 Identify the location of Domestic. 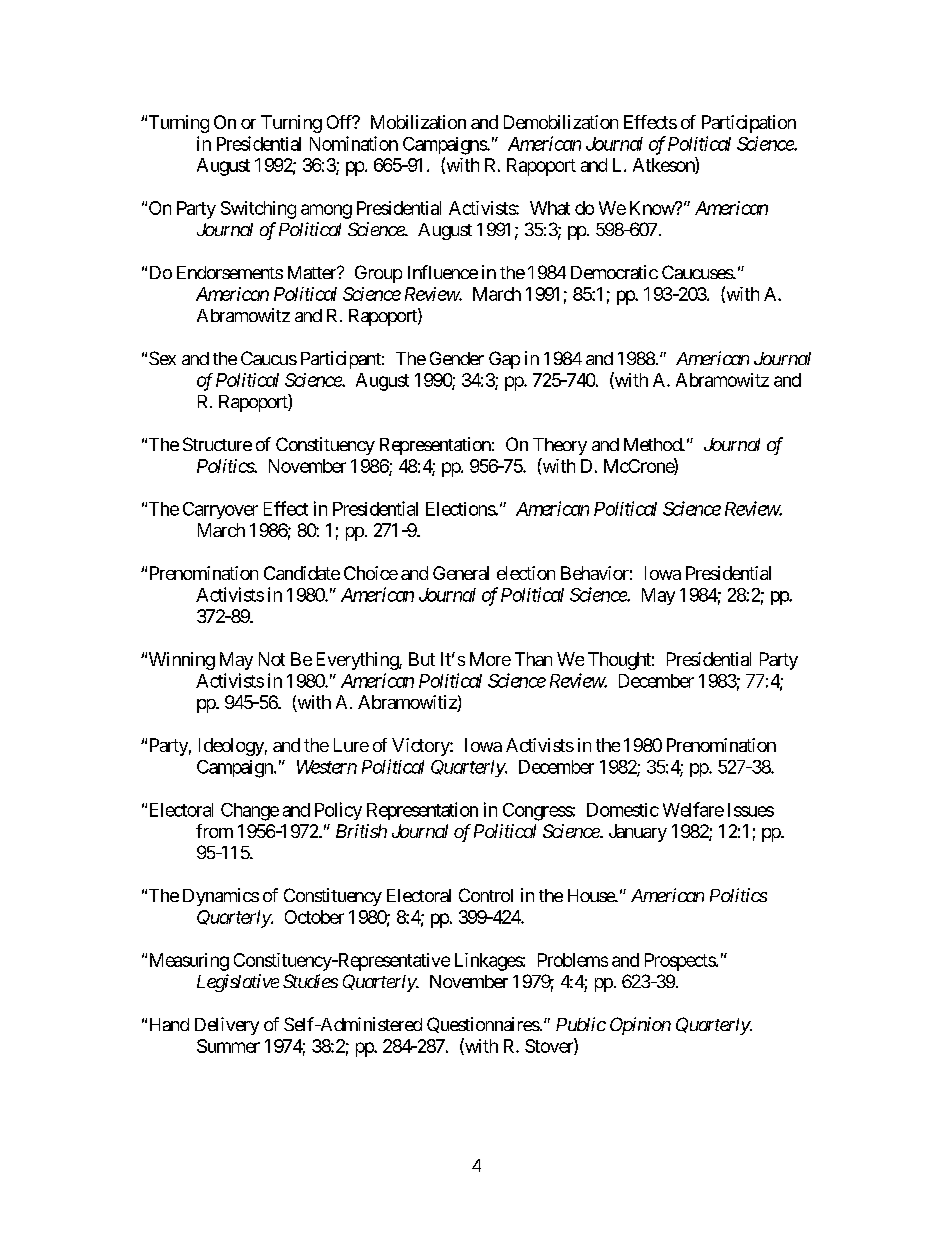
(623, 810).
